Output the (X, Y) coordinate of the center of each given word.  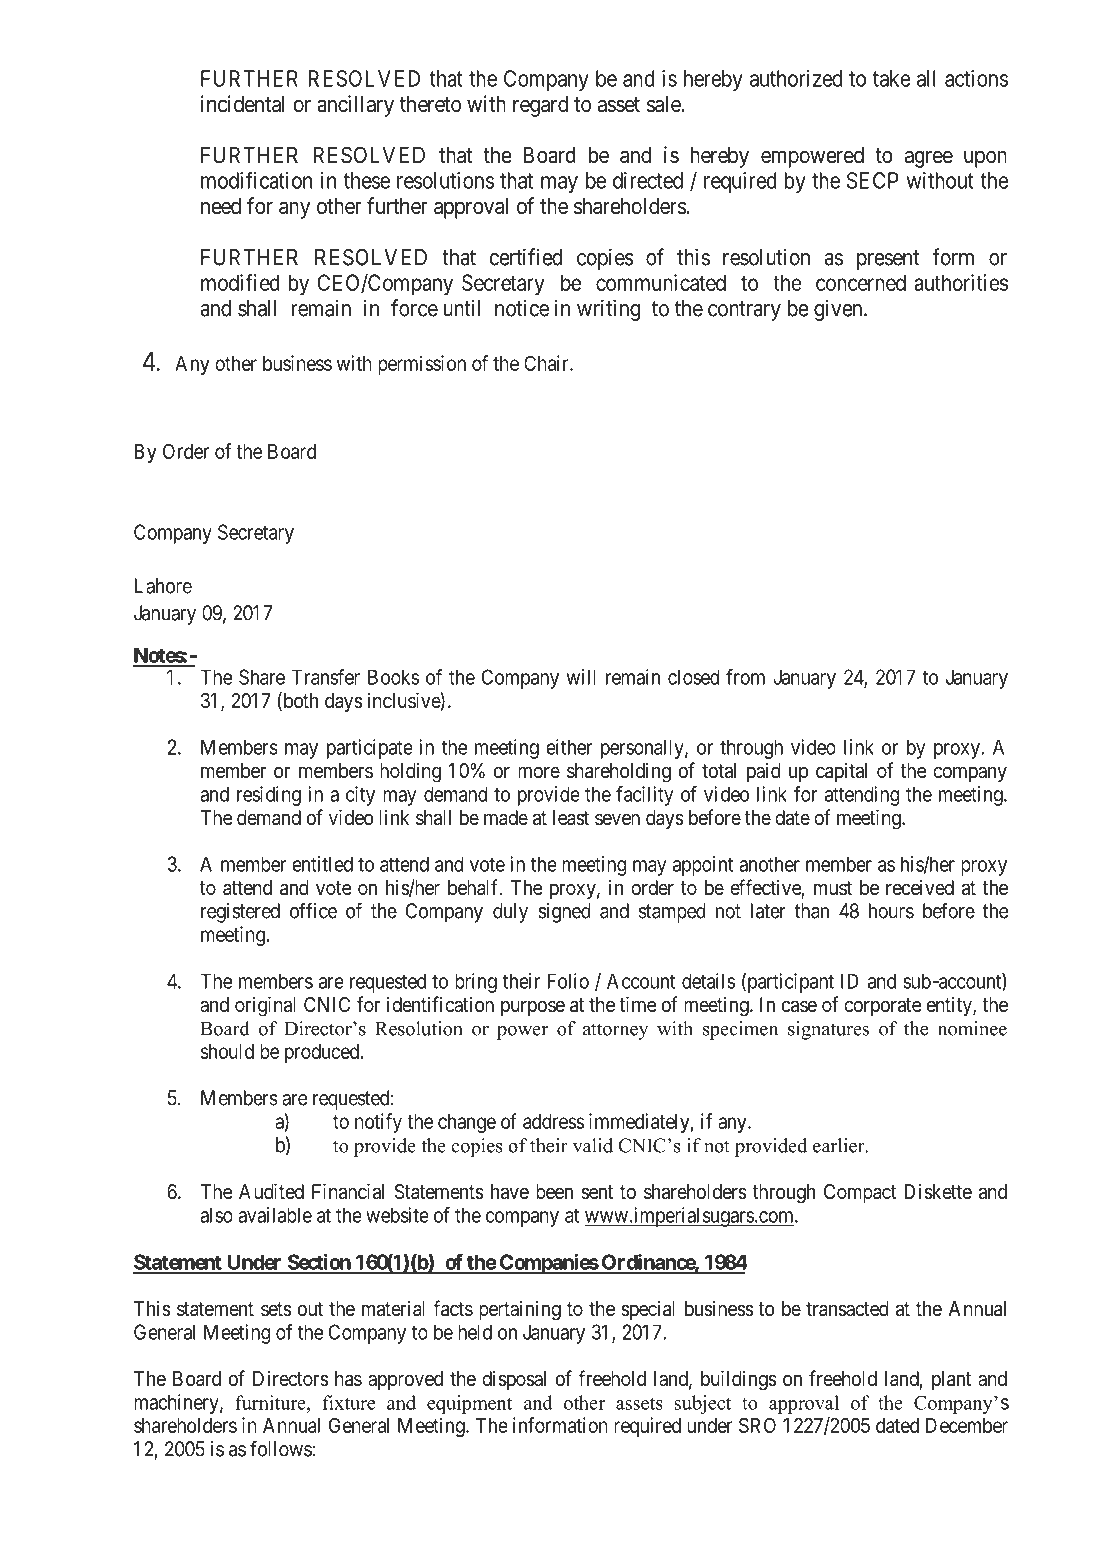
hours (891, 911)
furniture (271, 1402)
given (839, 310)
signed (564, 913)
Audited (271, 1191)
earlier (840, 1145)
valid (593, 1145)
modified (240, 282)
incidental (243, 104)
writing (608, 310)
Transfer (326, 677)
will (581, 677)
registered (240, 913)
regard (540, 106)
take (892, 78)
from (745, 677)
